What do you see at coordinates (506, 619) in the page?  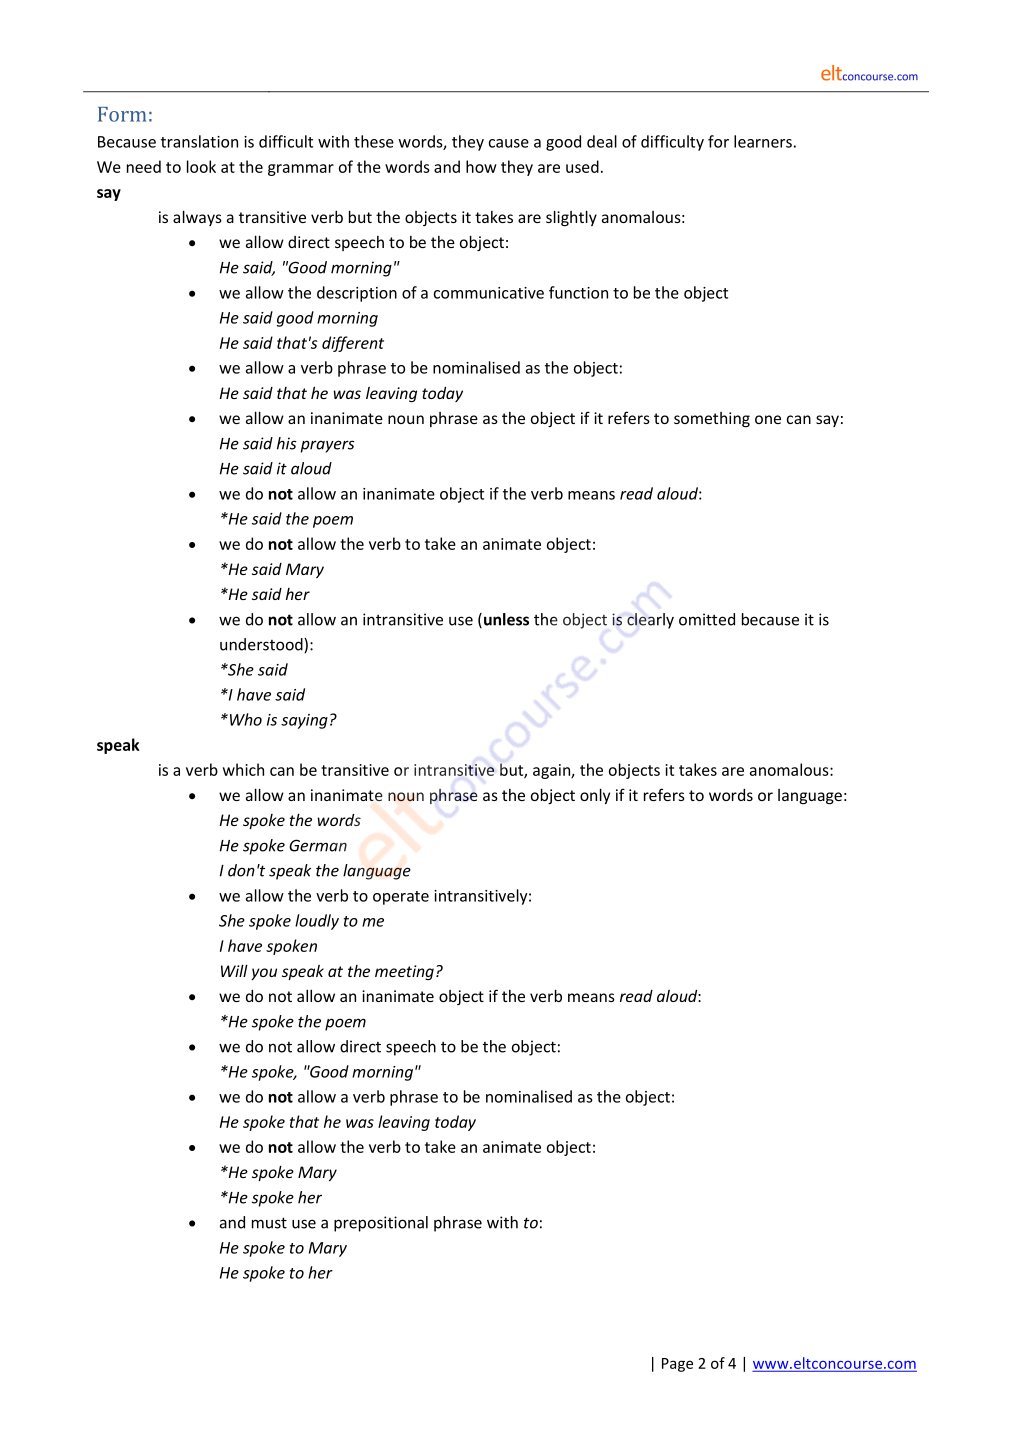 I see `unless` at bounding box center [506, 619].
